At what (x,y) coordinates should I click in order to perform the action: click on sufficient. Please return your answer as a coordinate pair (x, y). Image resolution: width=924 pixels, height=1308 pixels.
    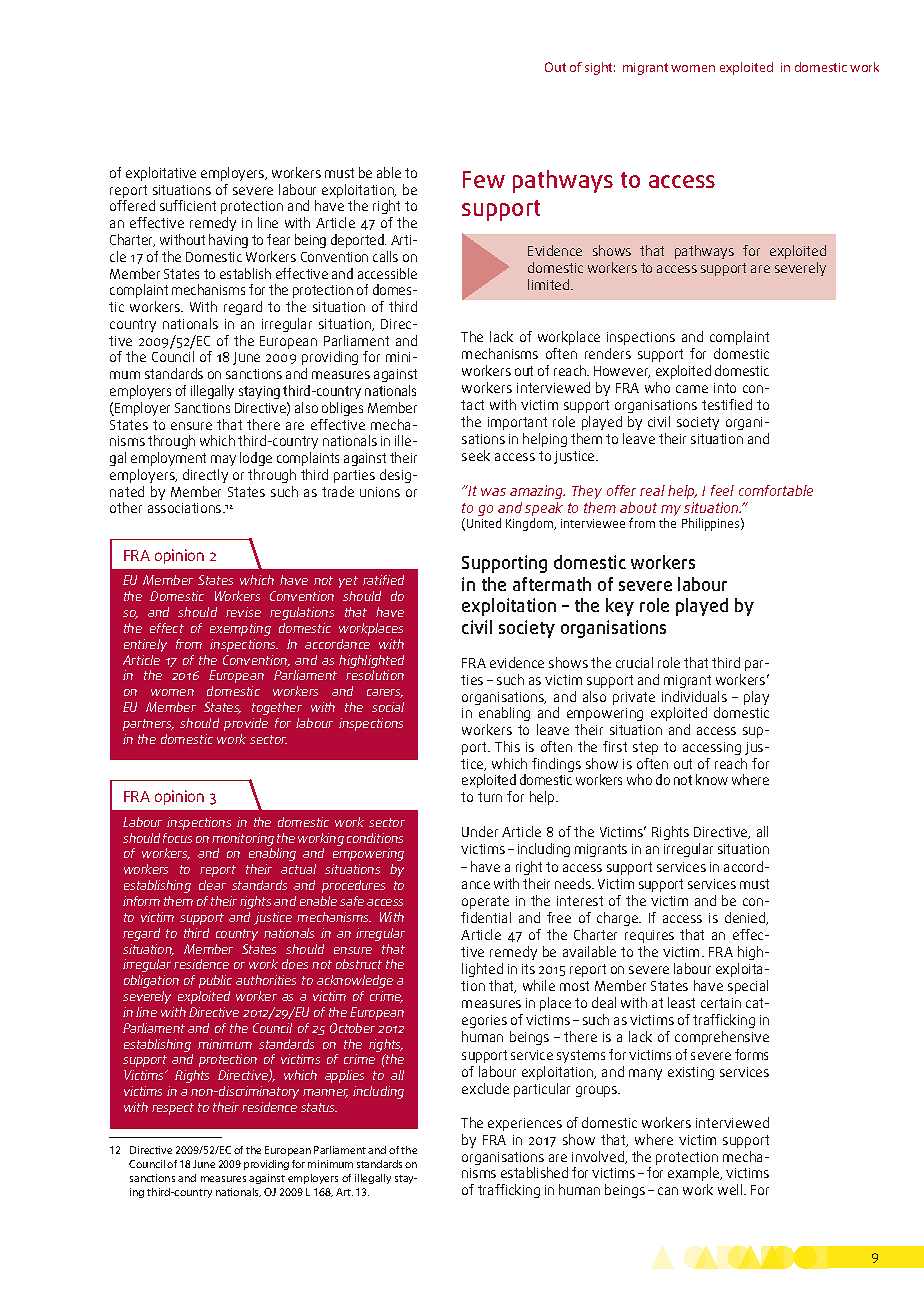
    Looking at the image, I should click on (188, 205).
